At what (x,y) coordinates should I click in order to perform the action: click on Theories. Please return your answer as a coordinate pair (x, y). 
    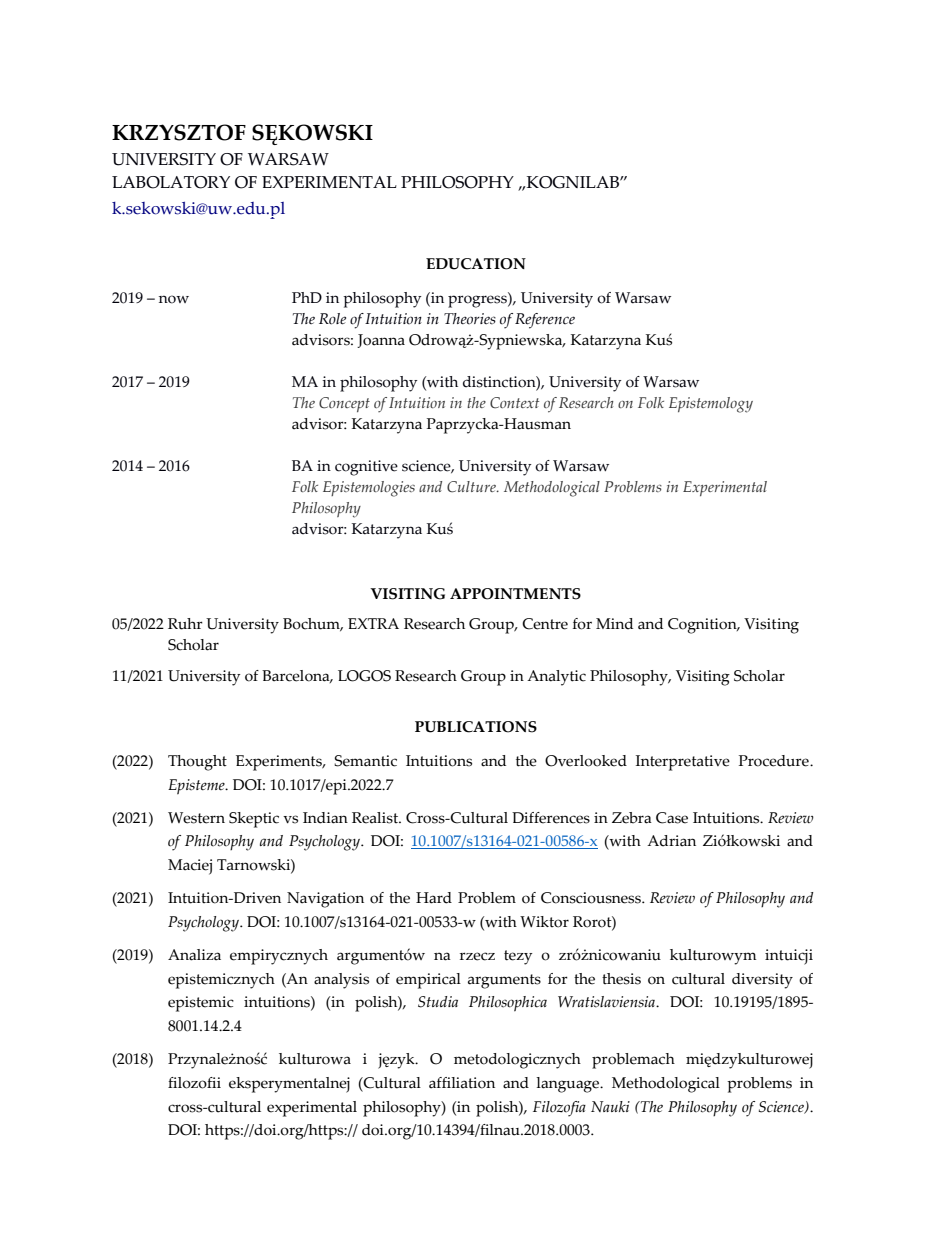
    Looking at the image, I should click on (470, 319).
